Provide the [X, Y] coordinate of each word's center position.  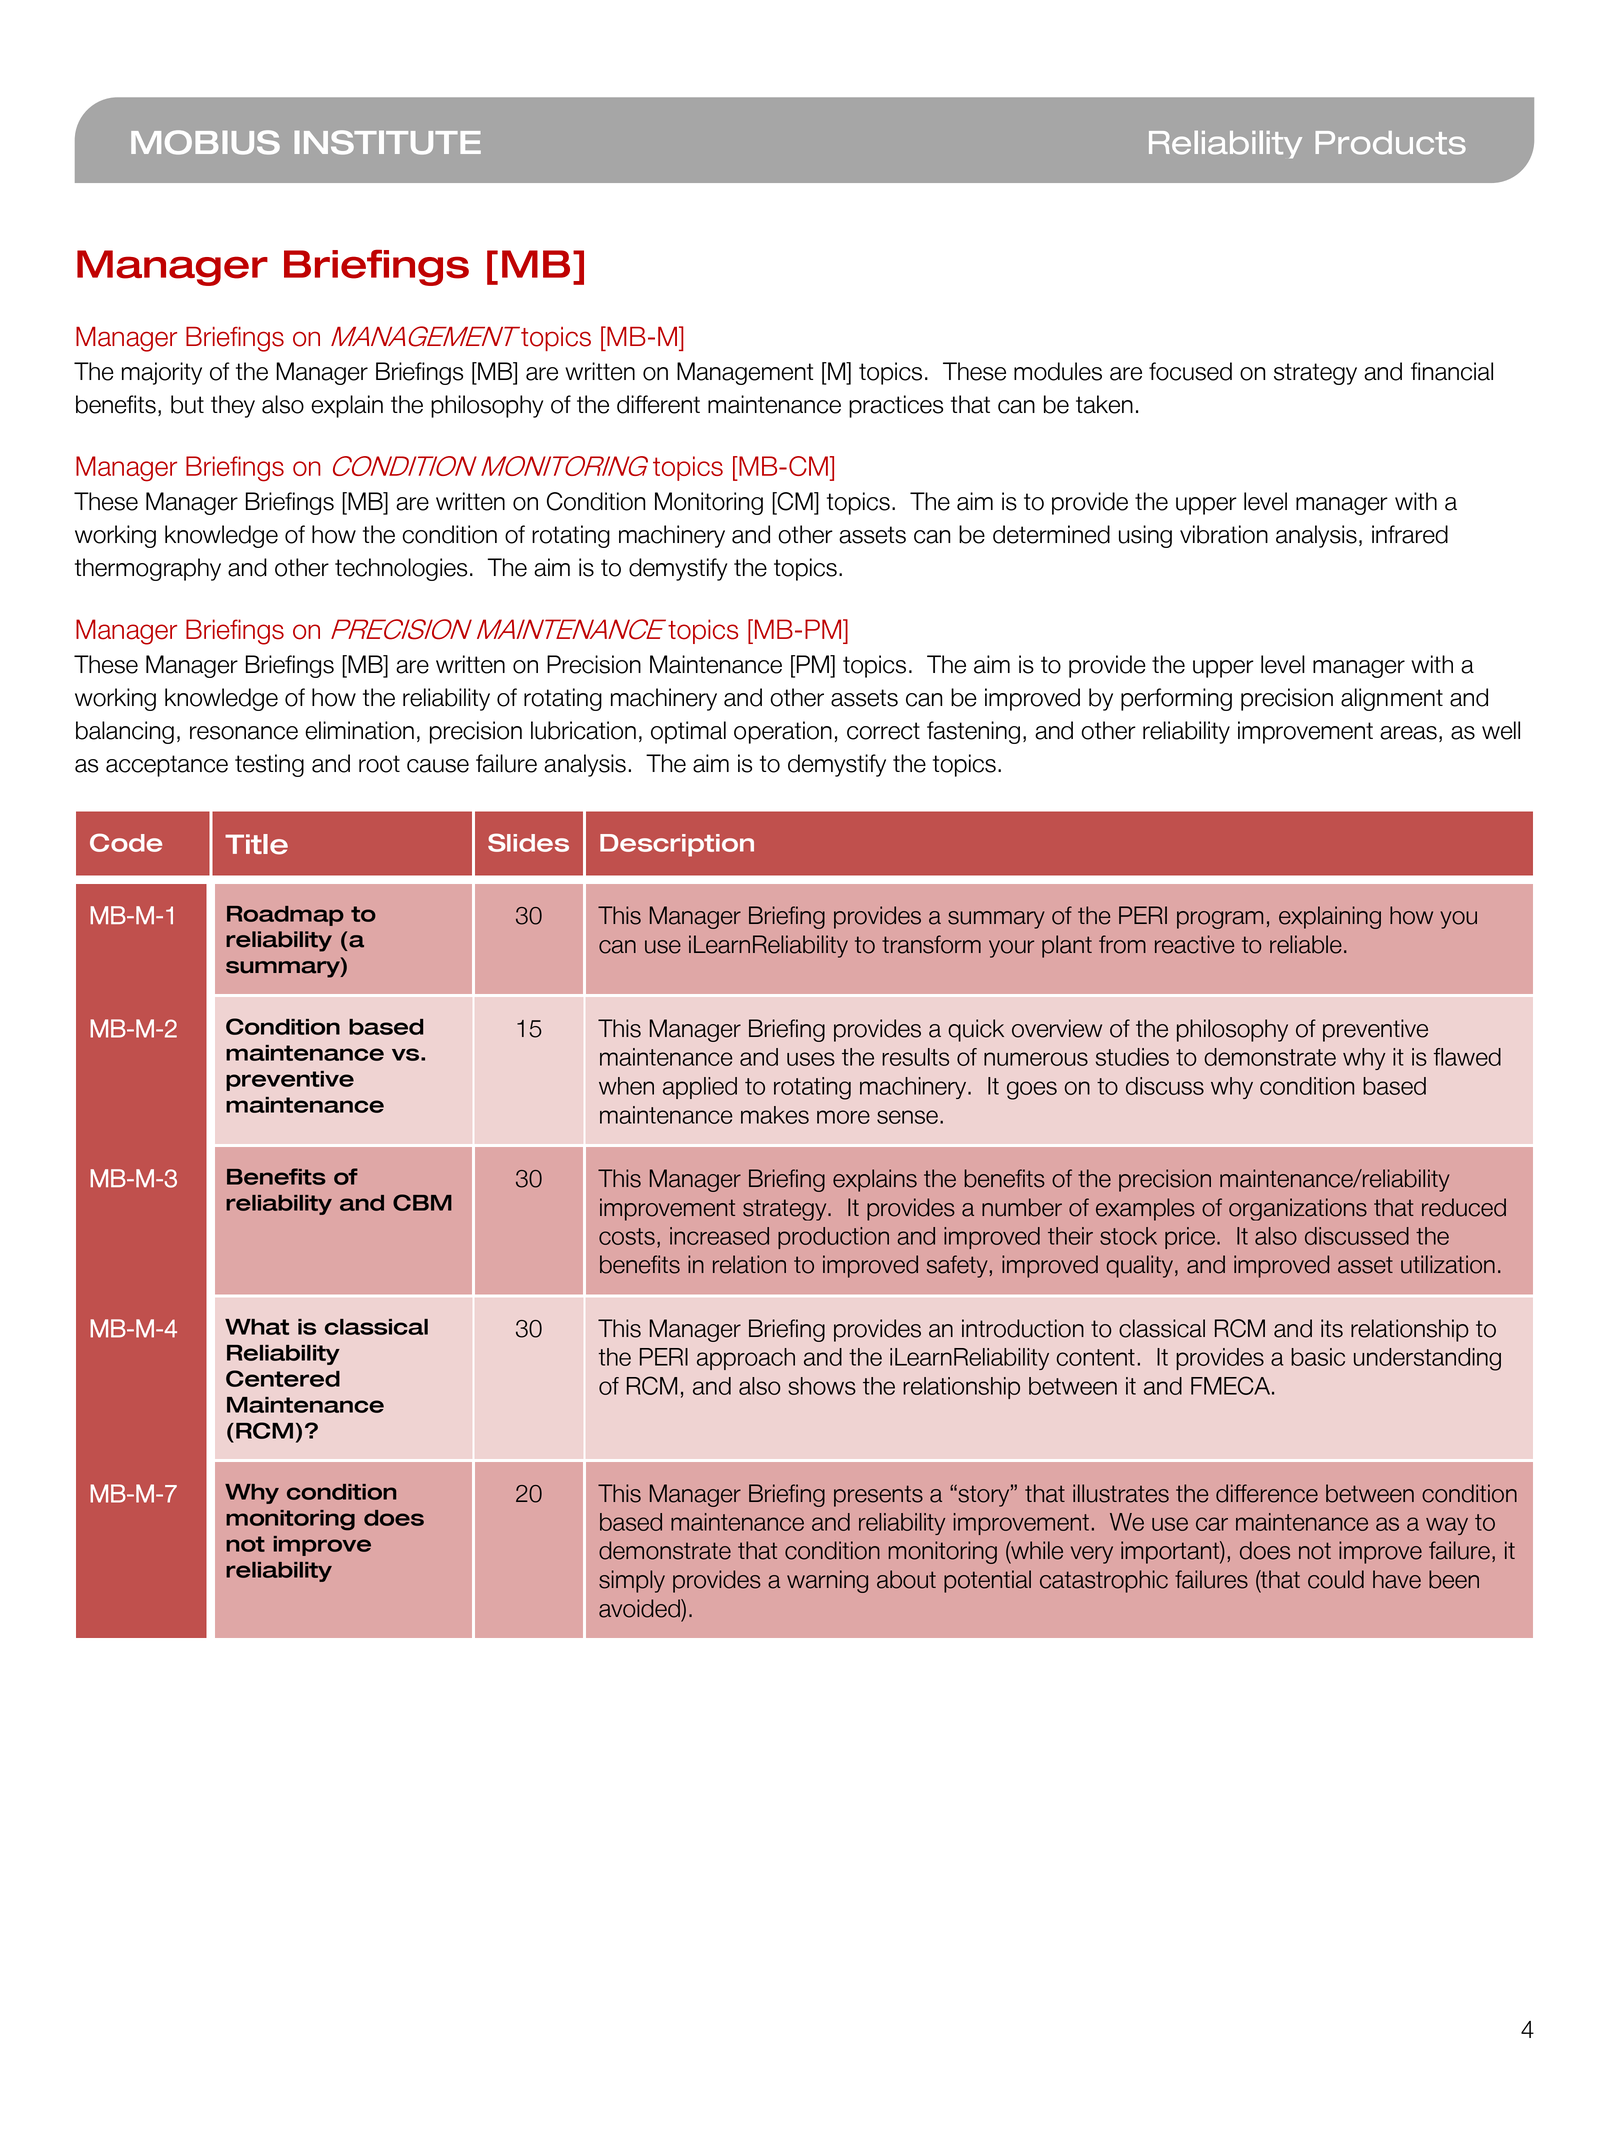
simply [632, 1581]
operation [783, 732]
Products [1391, 143]
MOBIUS [205, 142]
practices [896, 406]
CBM [422, 1202]
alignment [1392, 699]
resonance [244, 733]
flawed [1467, 1057]
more [843, 1117]
